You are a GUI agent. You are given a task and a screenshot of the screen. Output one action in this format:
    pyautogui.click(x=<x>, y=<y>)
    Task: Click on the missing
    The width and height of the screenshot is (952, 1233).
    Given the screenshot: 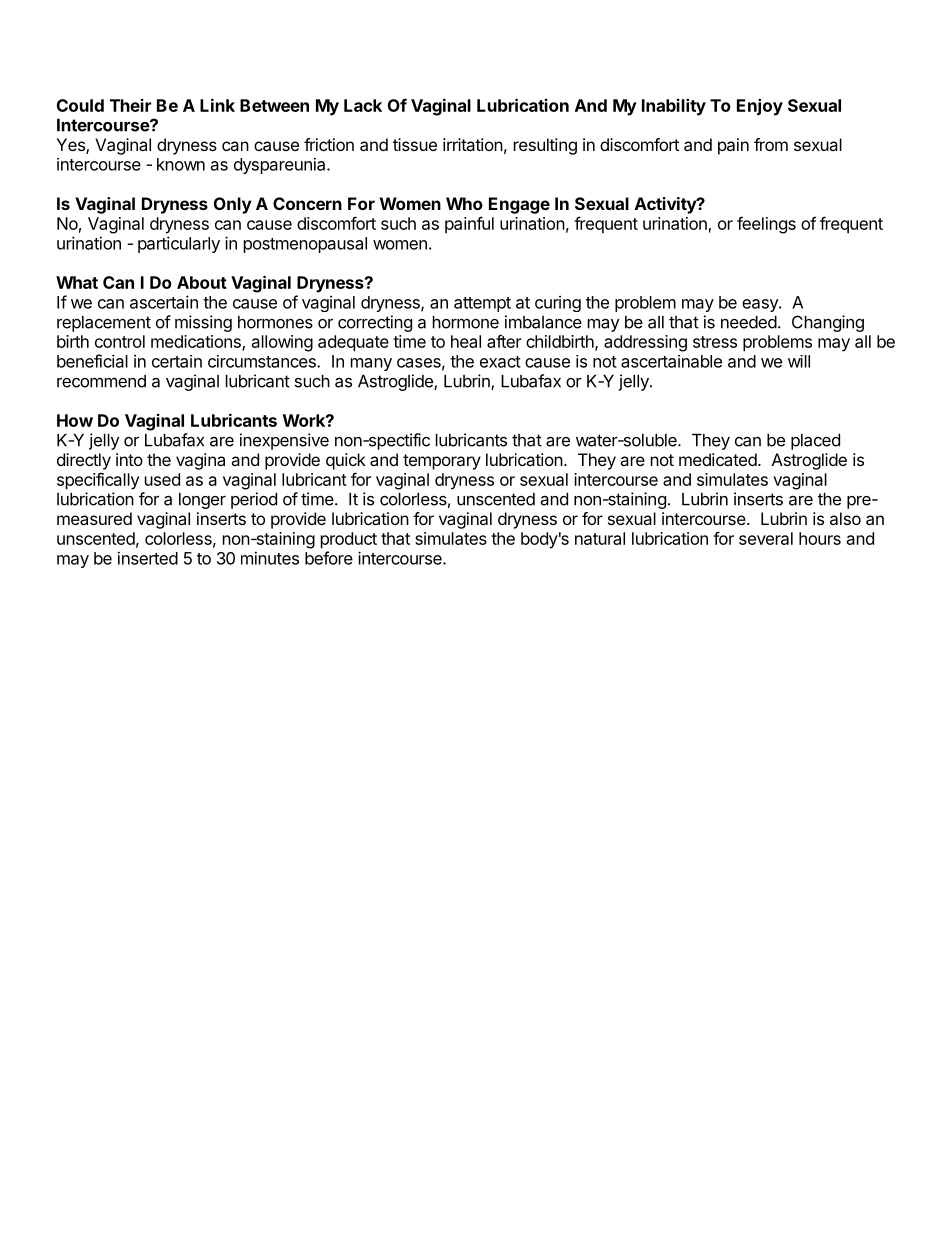 What is the action you would take?
    pyautogui.click(x=203, y=323)
